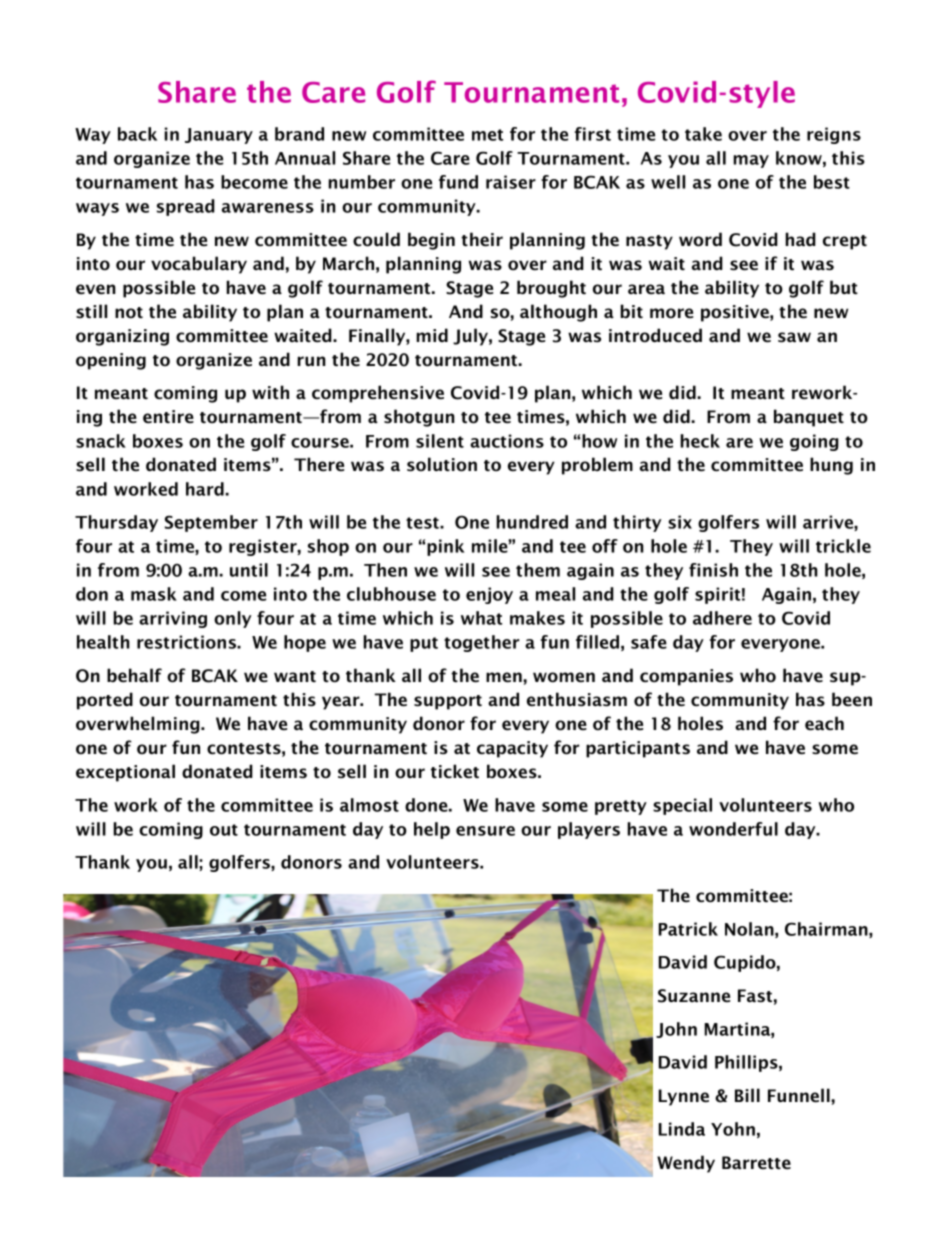  What do you see at coordinates (219, 136) in the page?
I see `January` at bounding box center [219, 136].
